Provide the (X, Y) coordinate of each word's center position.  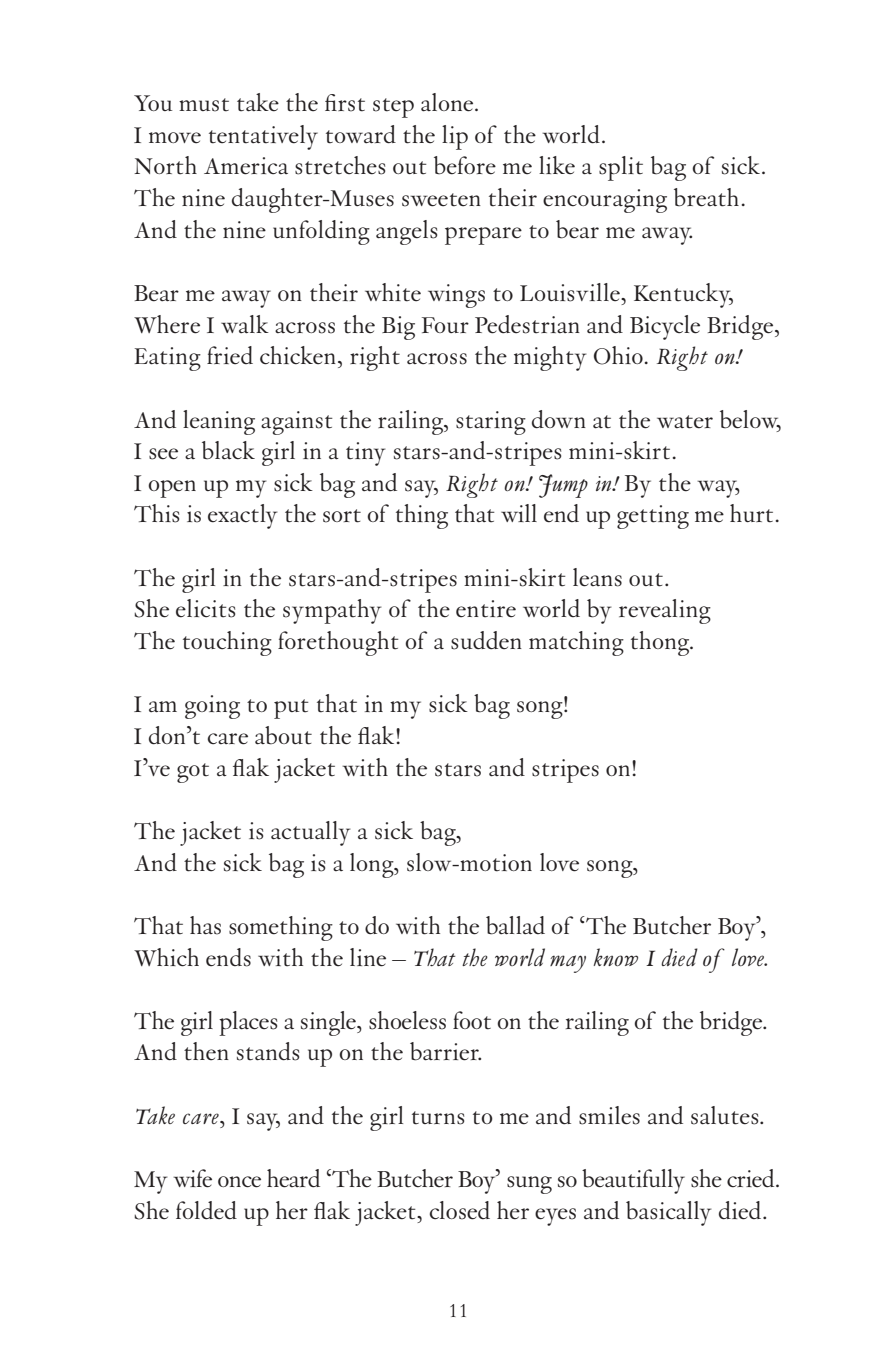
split (621, 168)
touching (227, 643)
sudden (486, 640)
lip (455, 137)
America (246, 166)
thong (661, 643)
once (239, 1182)
